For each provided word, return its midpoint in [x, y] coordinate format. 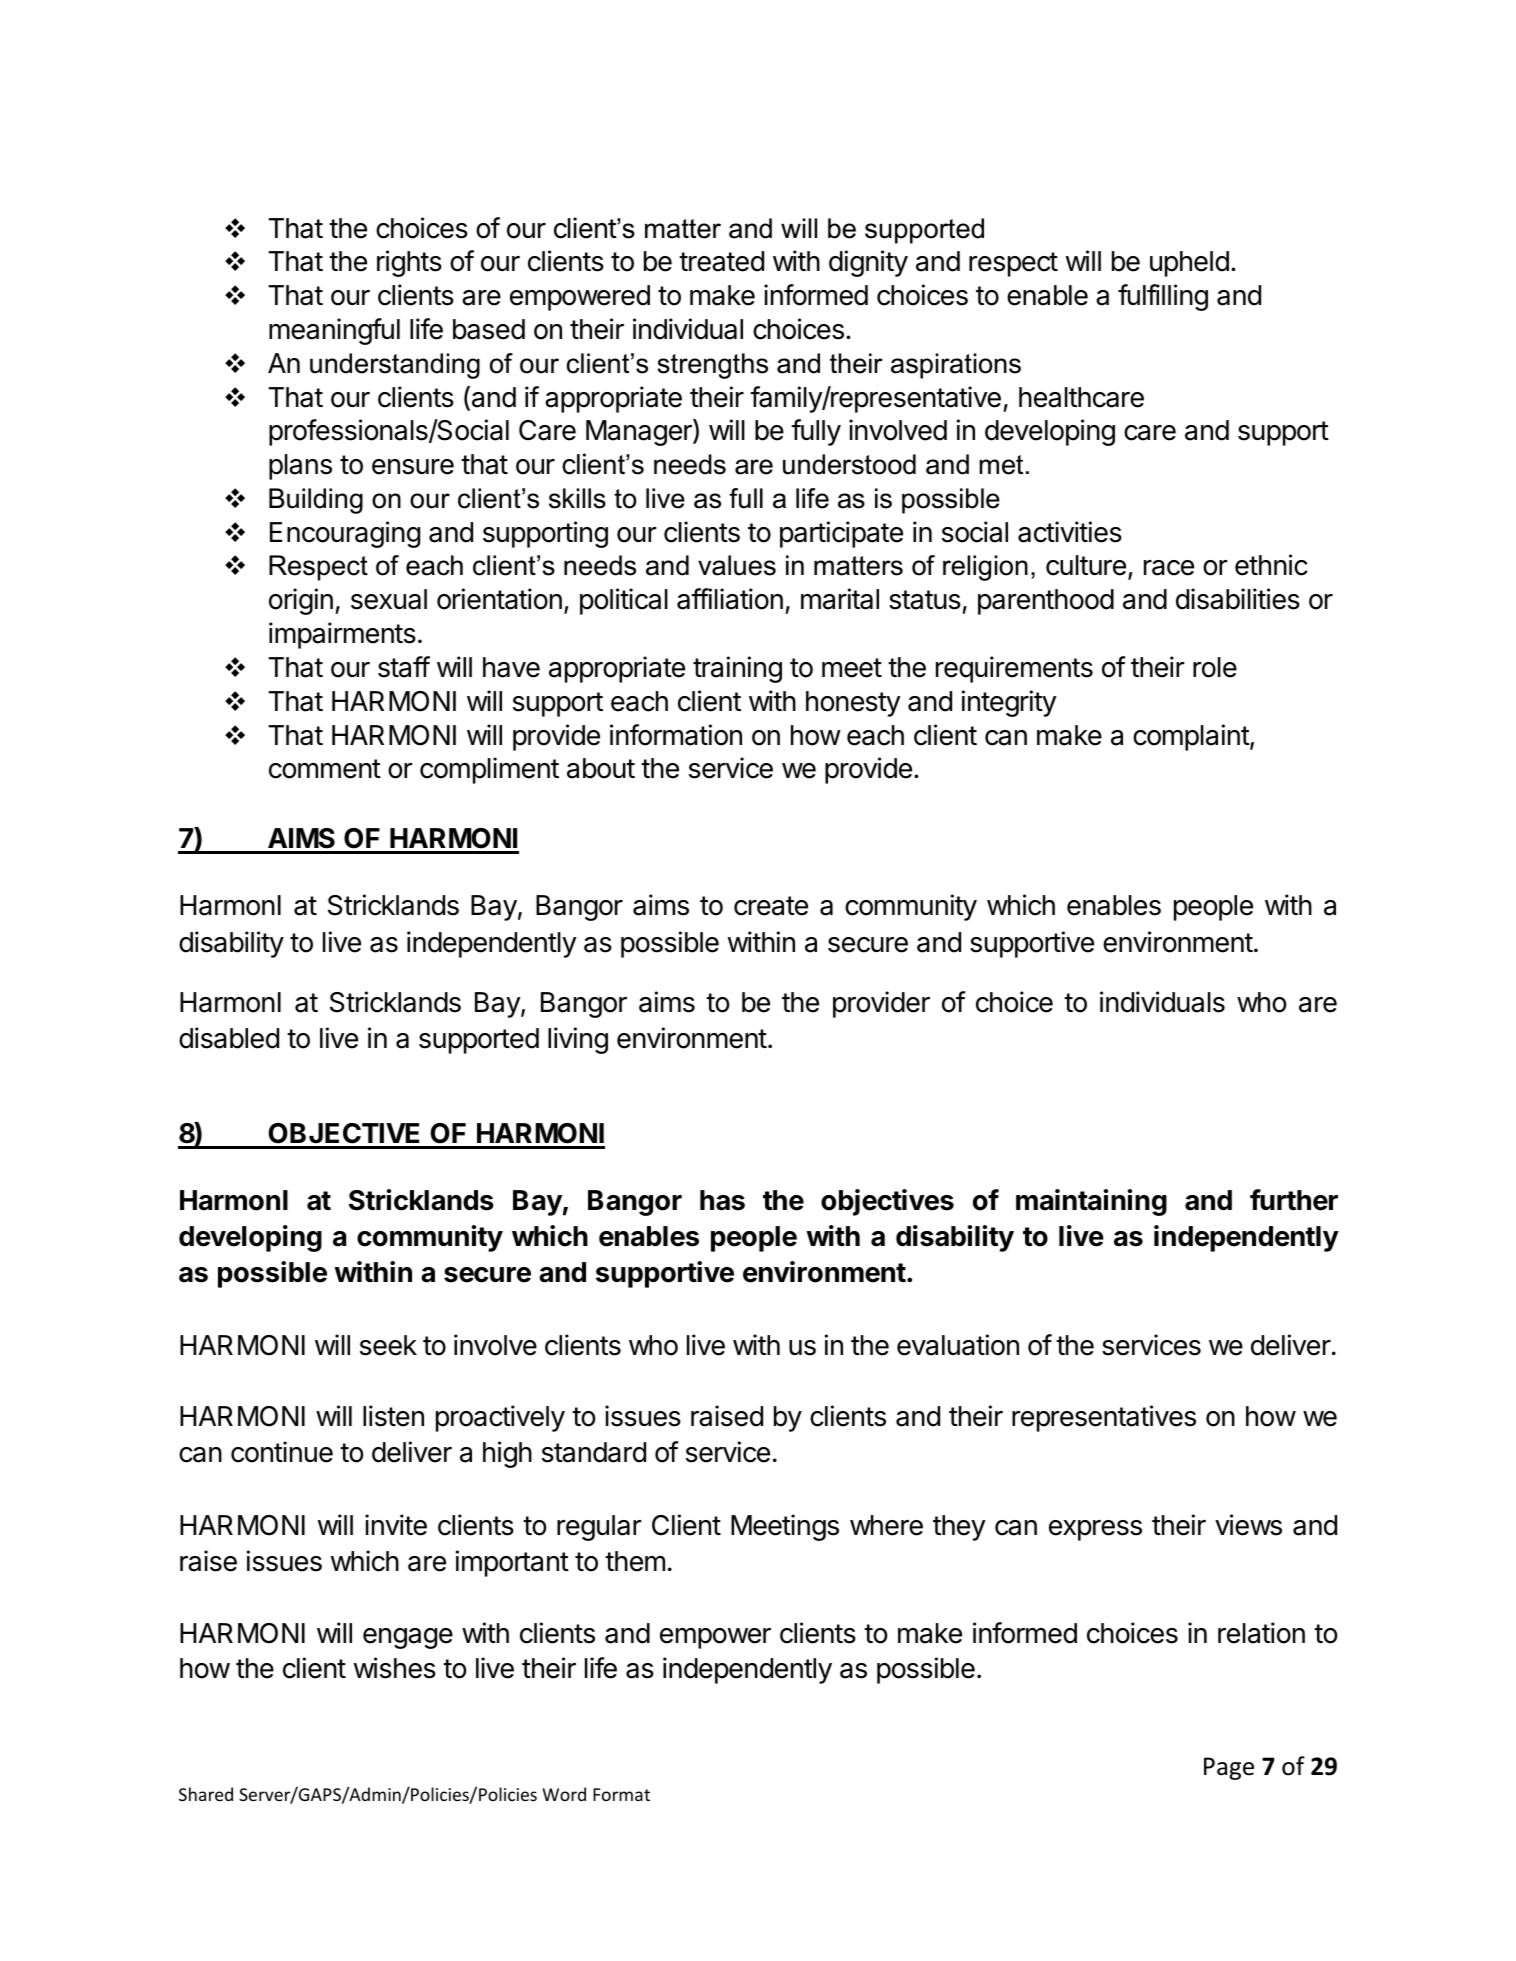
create [771, 906]
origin [301, 601]
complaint [1192, 737]
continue [282, 1452]
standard [594, 1452]
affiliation [730, 599]
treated [721, 261]
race [1169, 568]
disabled [229, 1038]
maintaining [1091, 1202]
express [1095, 1530]
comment [325, 769]
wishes [395, 1668]
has [722, 1200]
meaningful [334, 331]
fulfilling [1163, 297]
